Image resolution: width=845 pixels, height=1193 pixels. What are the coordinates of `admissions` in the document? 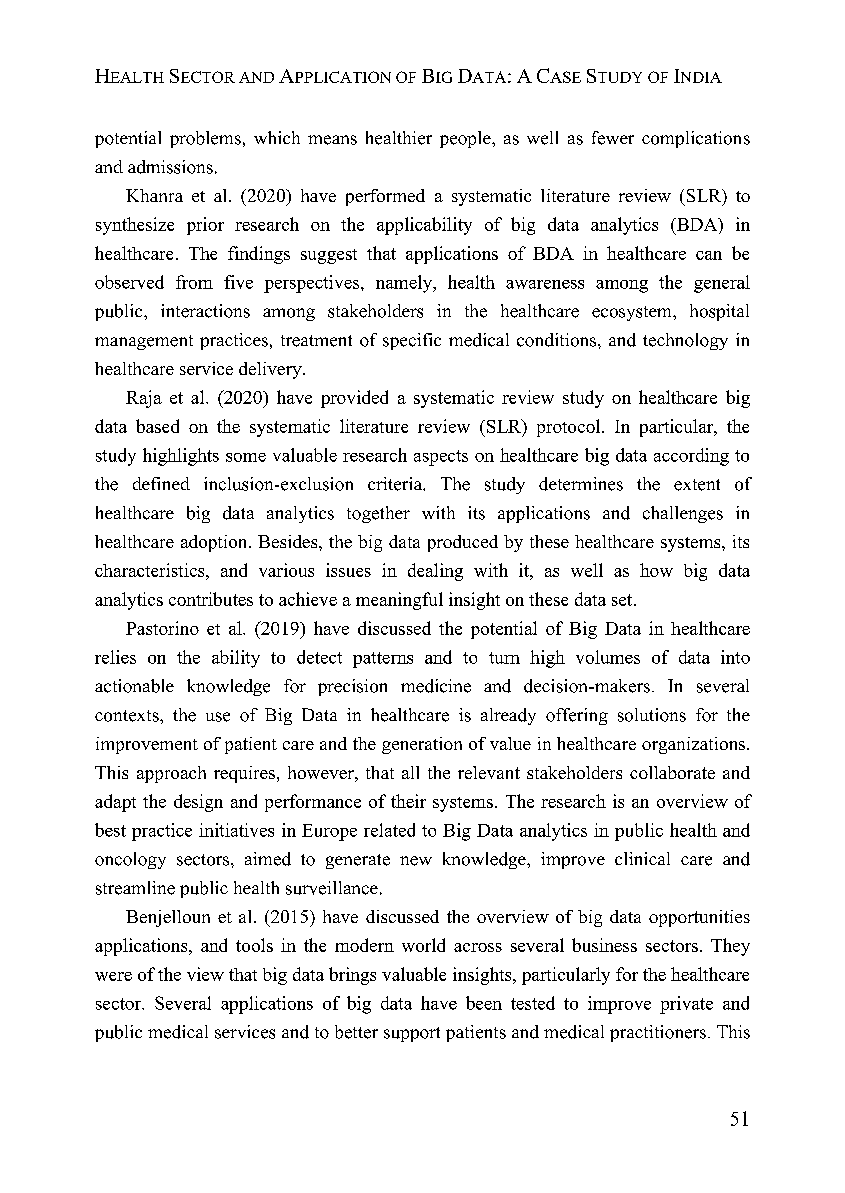 It's located at (170, 167).
